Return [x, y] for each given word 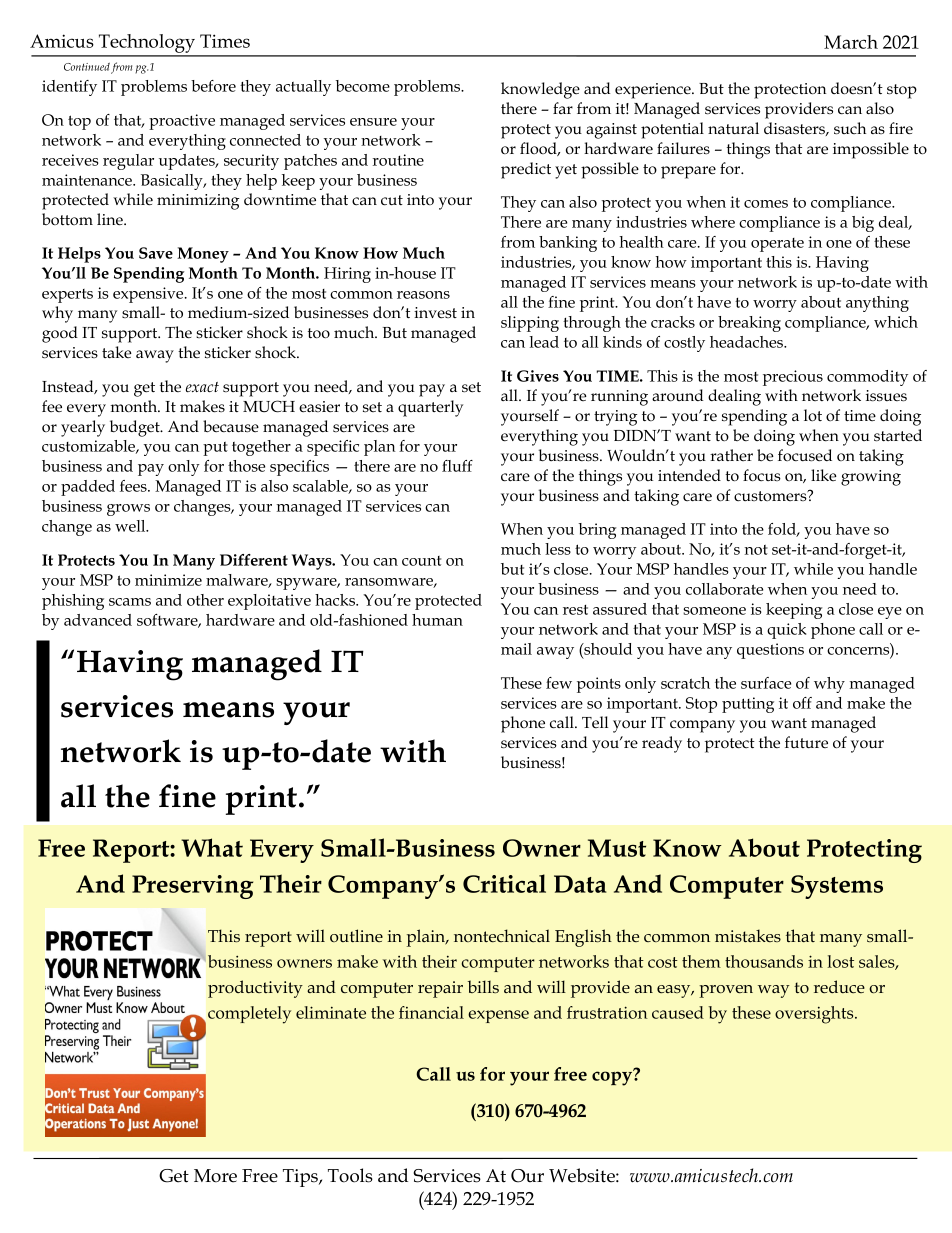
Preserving [192, 887]
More [215, 1176]
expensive [149, 295]
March [851, 42]
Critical [504, 883]
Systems [837, 887]
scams [130, 602]
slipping [530, 324]
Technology [147, 45]
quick [786, 631]
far [563, 108]
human [437, 620]
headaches [747, 342]
